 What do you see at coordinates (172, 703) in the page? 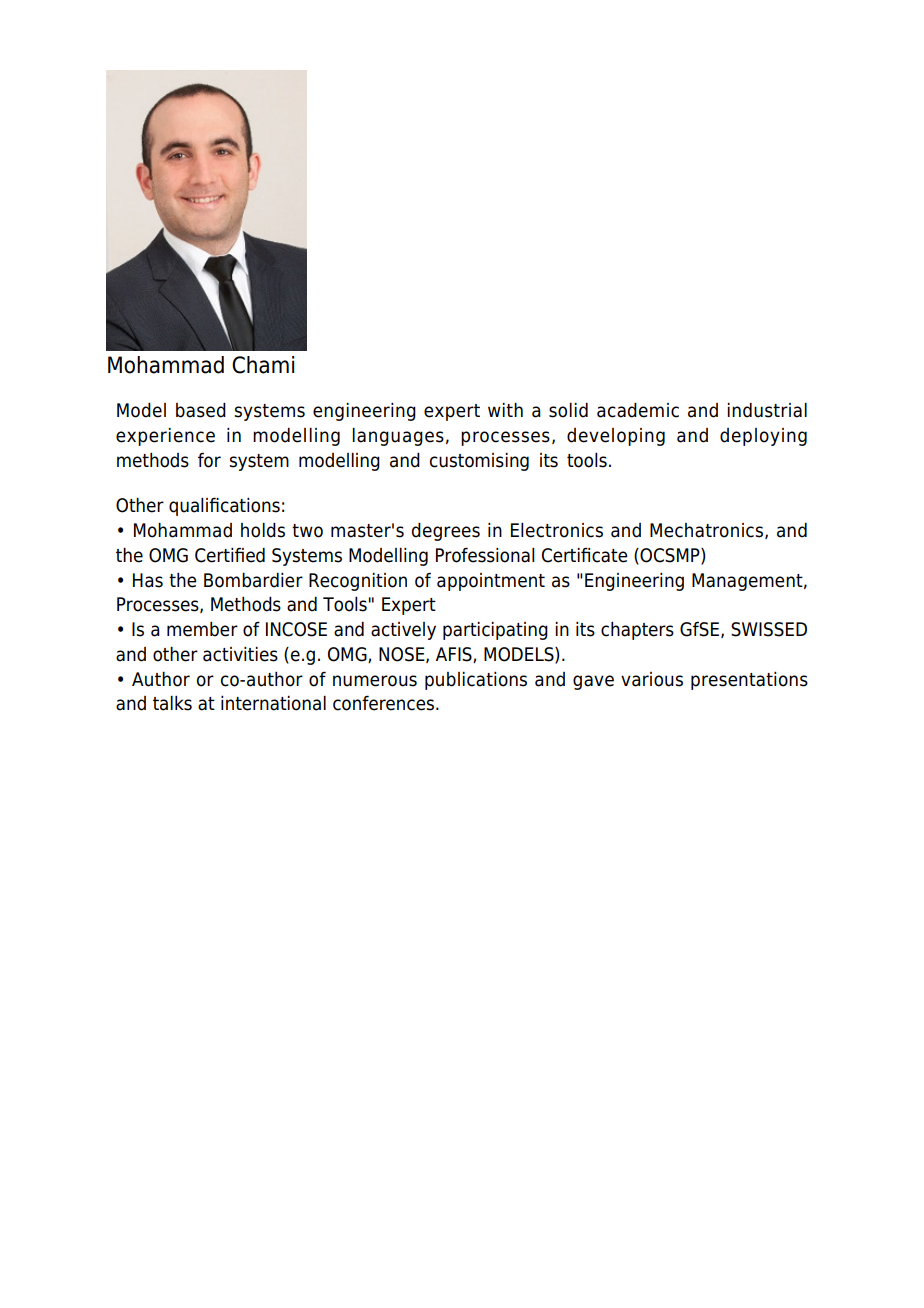
I see `talks` at bounding box center [172, 703].
